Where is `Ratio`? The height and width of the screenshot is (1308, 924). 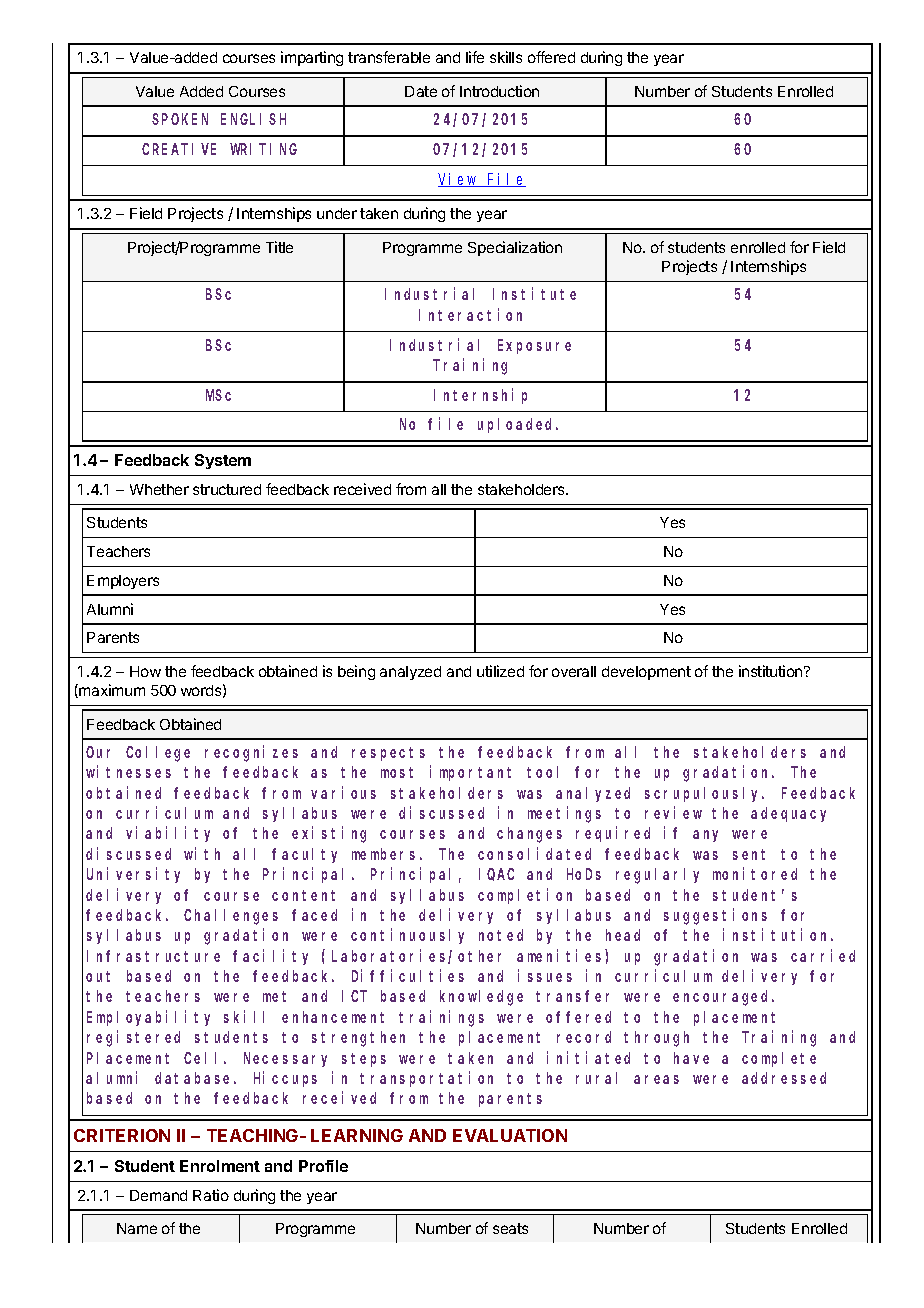
Ratio is located at coordinates (211, 1195).
